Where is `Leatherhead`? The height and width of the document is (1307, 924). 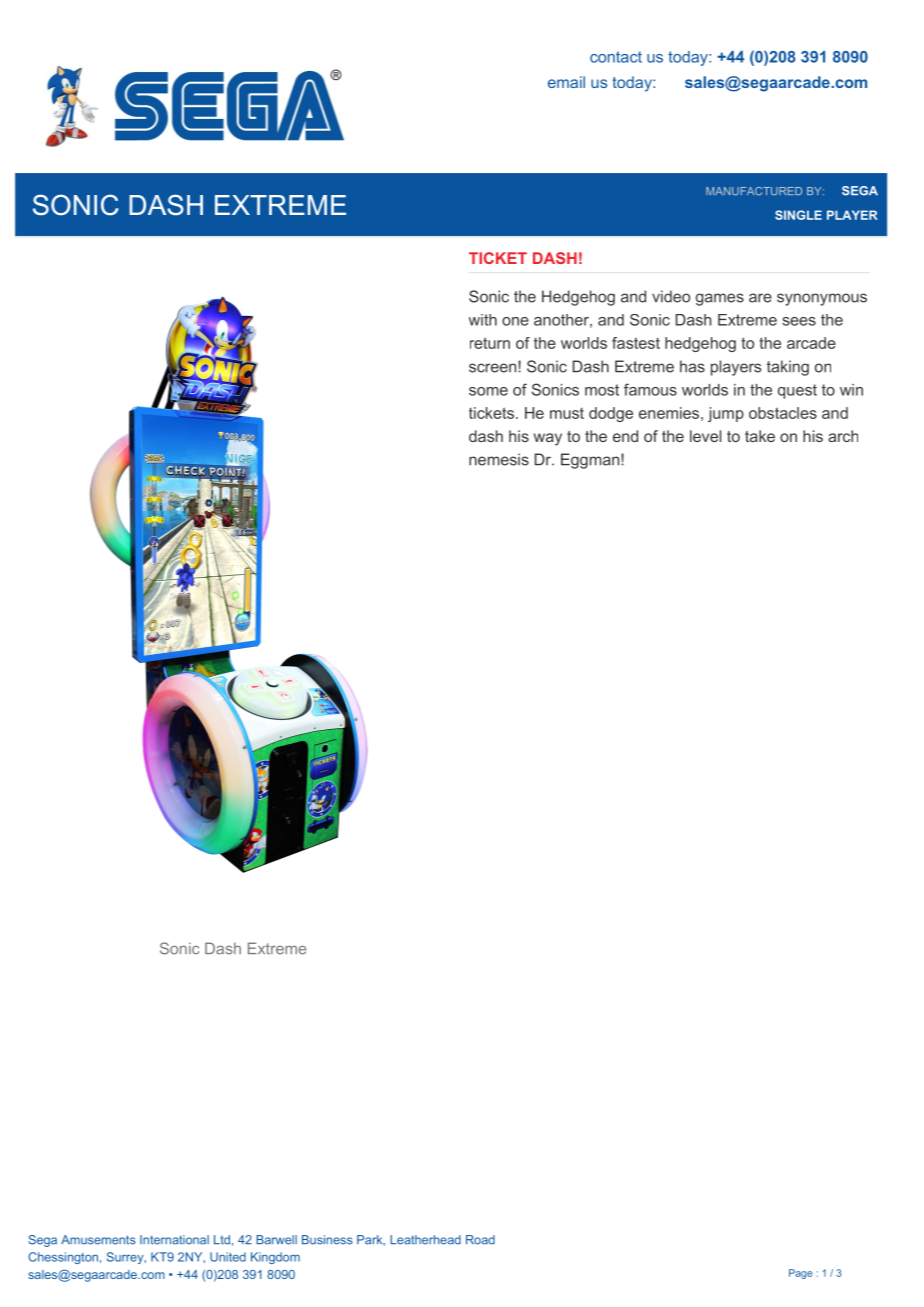 Leatherhead is located at coordinates (425, 1240).
